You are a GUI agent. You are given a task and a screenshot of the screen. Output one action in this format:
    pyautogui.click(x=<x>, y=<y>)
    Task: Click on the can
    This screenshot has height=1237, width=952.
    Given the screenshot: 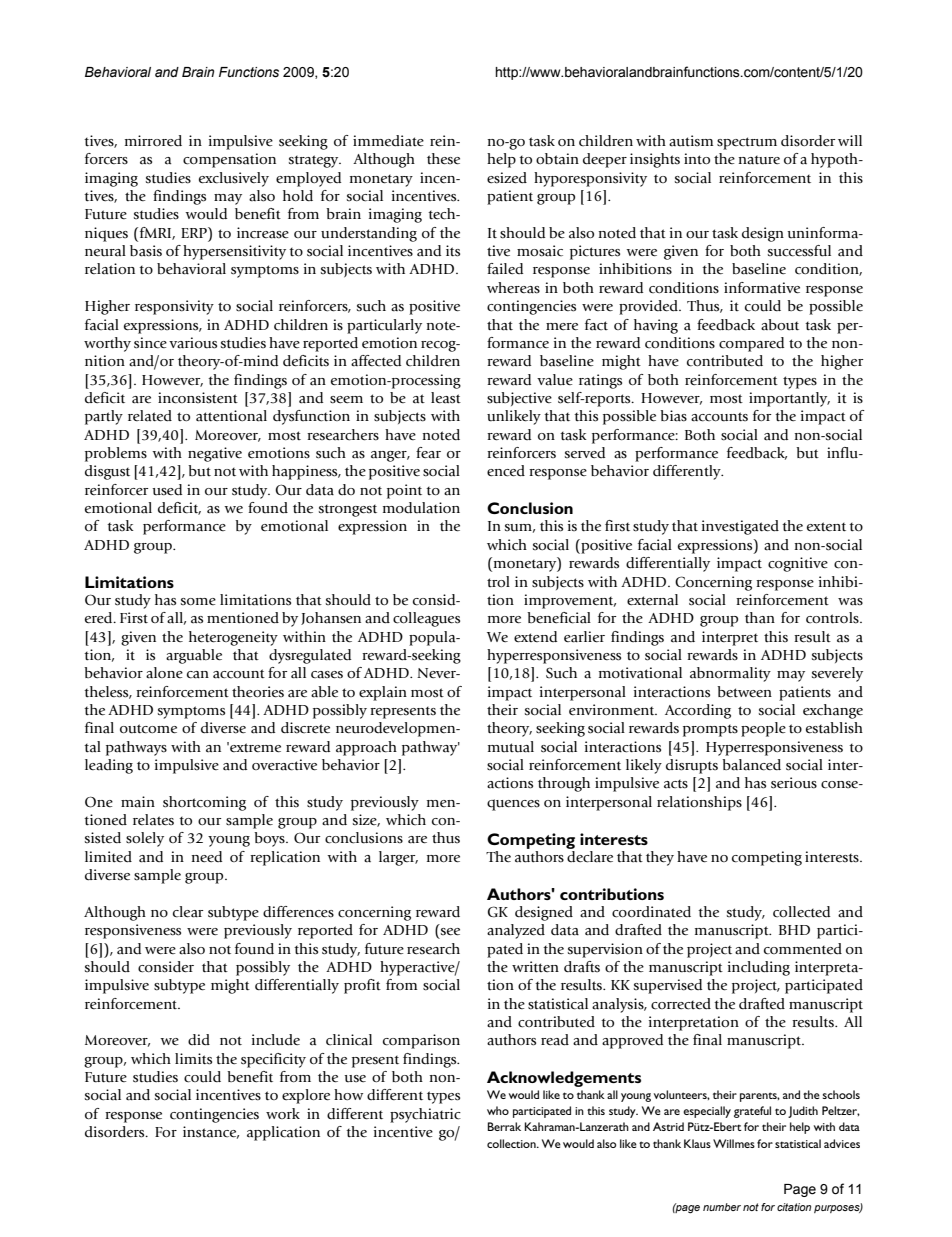 What is the action you would take?
    pyautogui.click(x=198, y=675)
